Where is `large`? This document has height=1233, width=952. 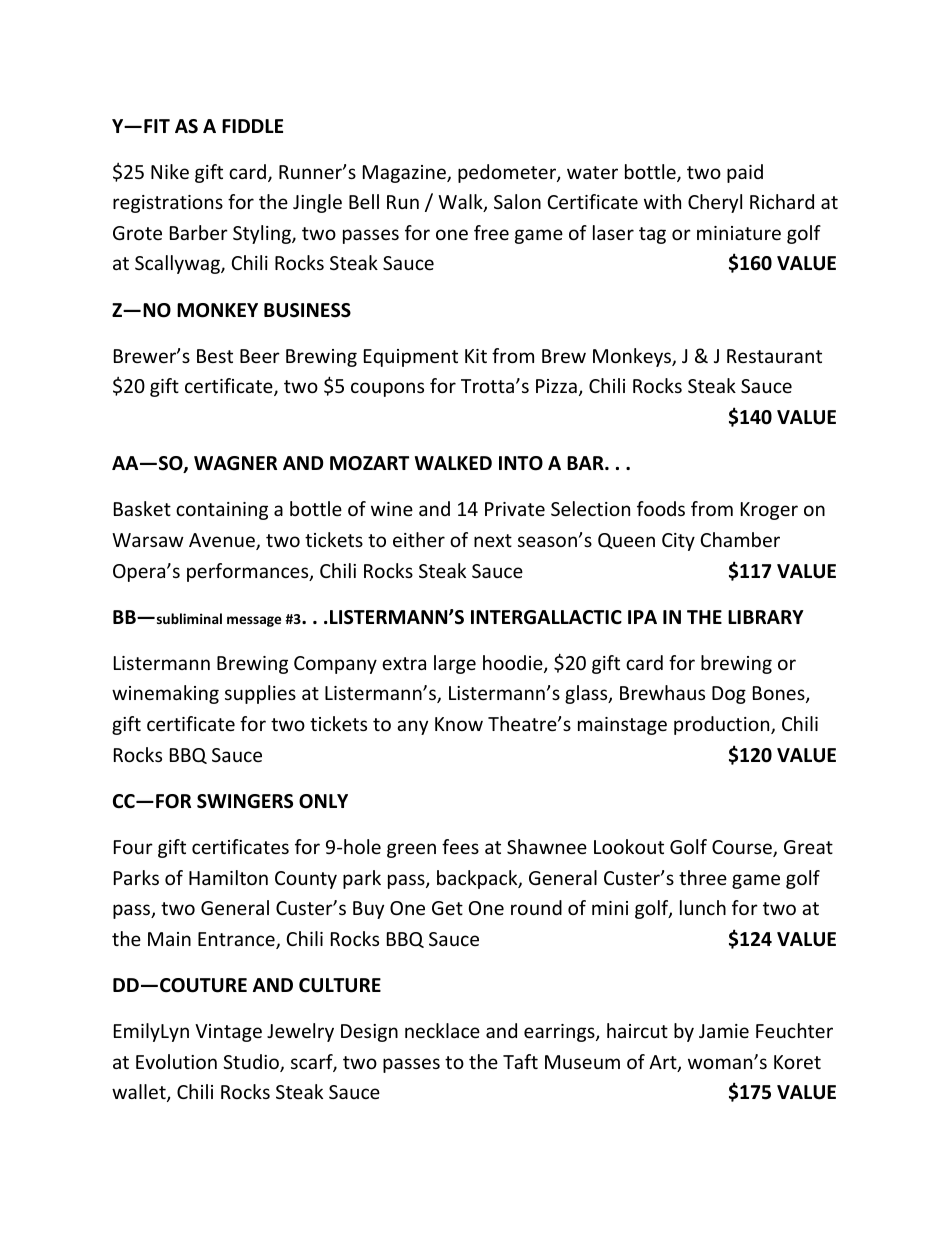
large is located at coordinates (455, 664).
